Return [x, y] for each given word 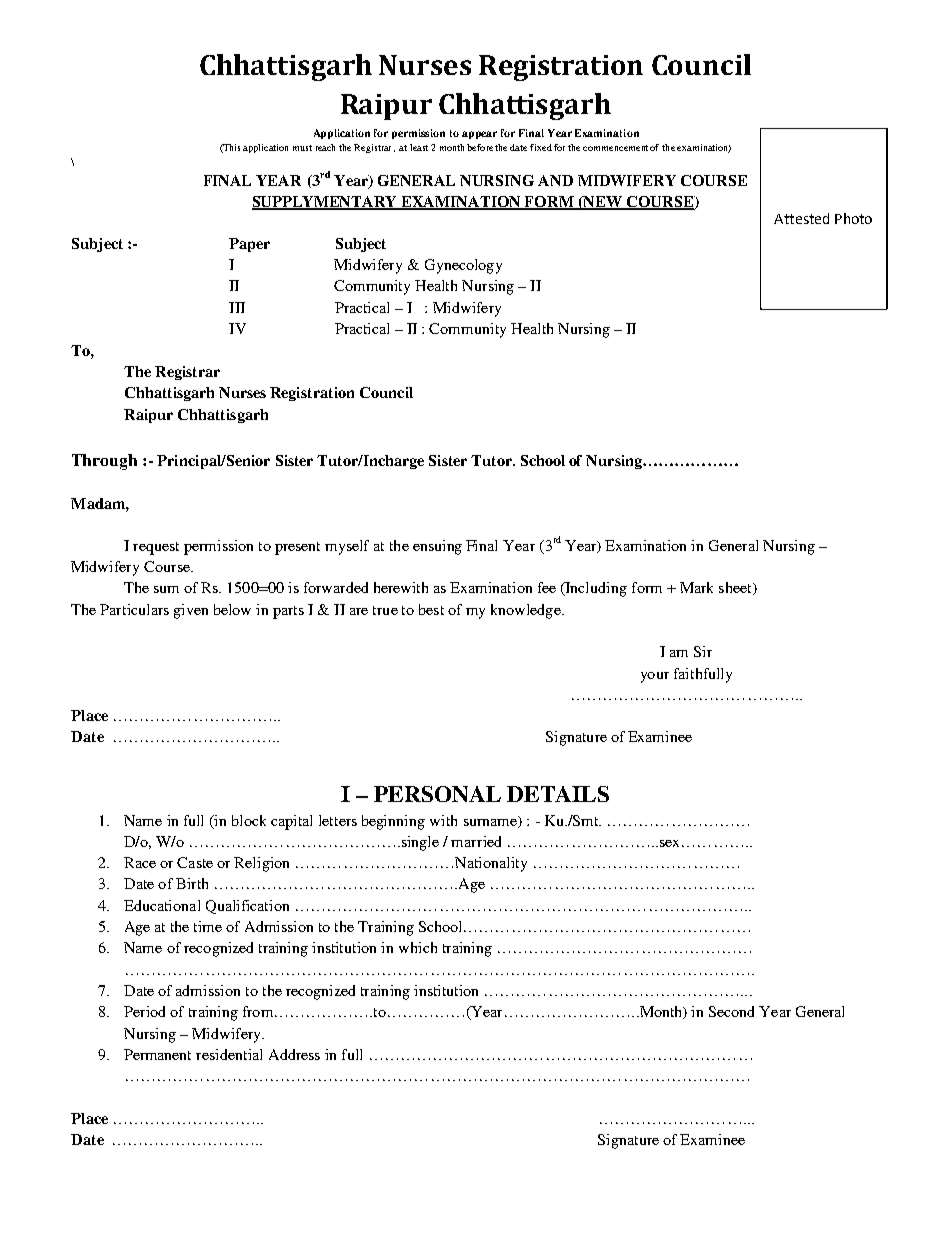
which [418, 947]
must [302, 148]
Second [731, 1011]
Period [144, 1011]
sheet [736, 588]
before [480, 147]
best [431, 609]
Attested [801, 218]
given [191, 611]
